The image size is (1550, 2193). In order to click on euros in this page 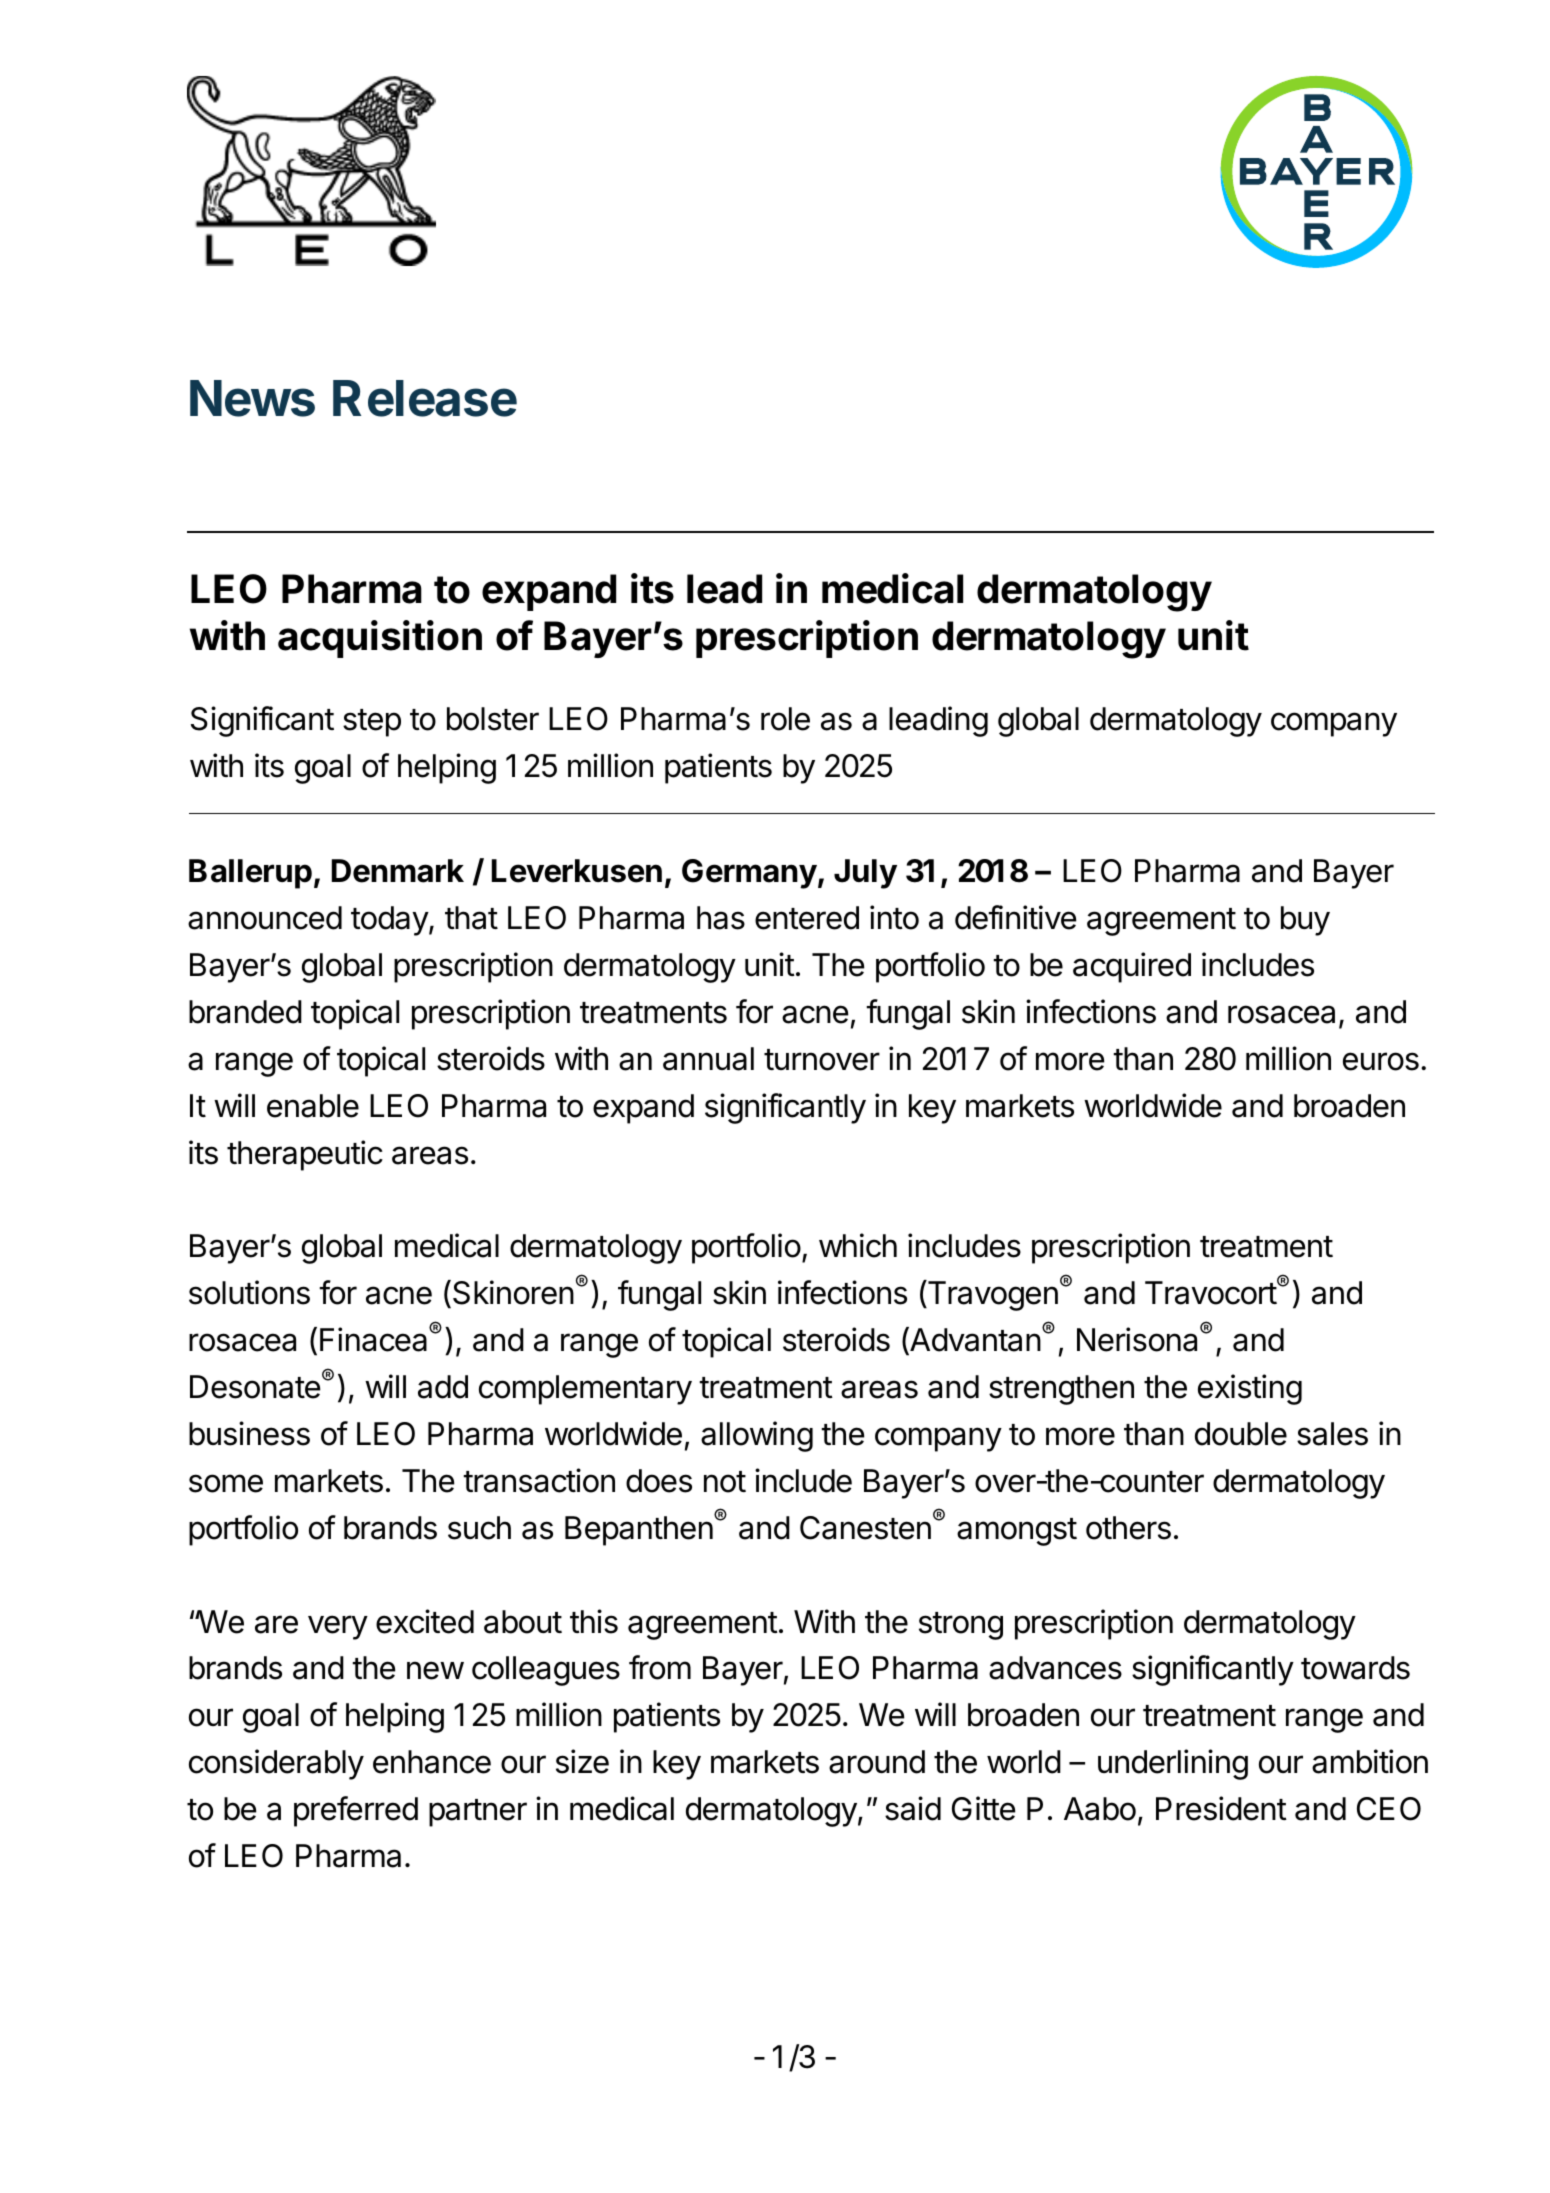, I will do `click(1381, 1061)`.
